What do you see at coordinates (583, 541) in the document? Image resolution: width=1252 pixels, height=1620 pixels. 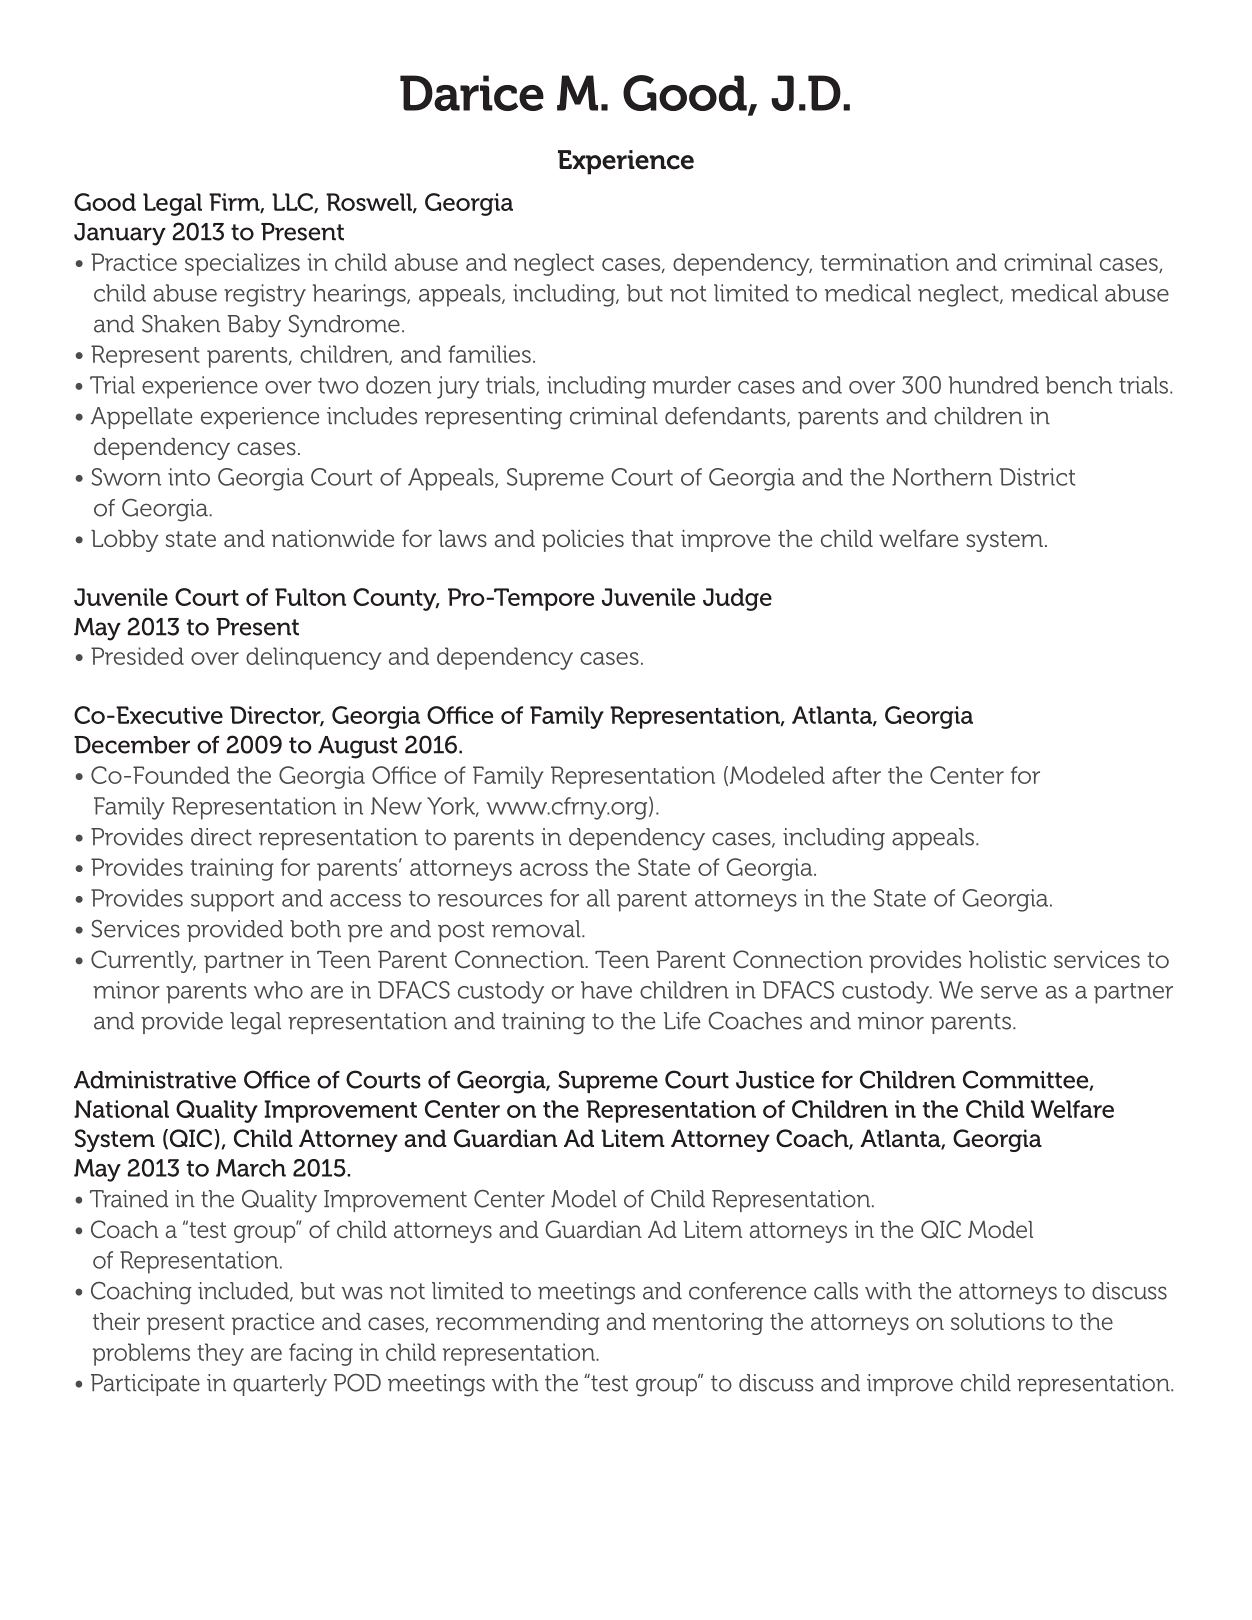 I see `policies` at bounding box center [583, 541].
